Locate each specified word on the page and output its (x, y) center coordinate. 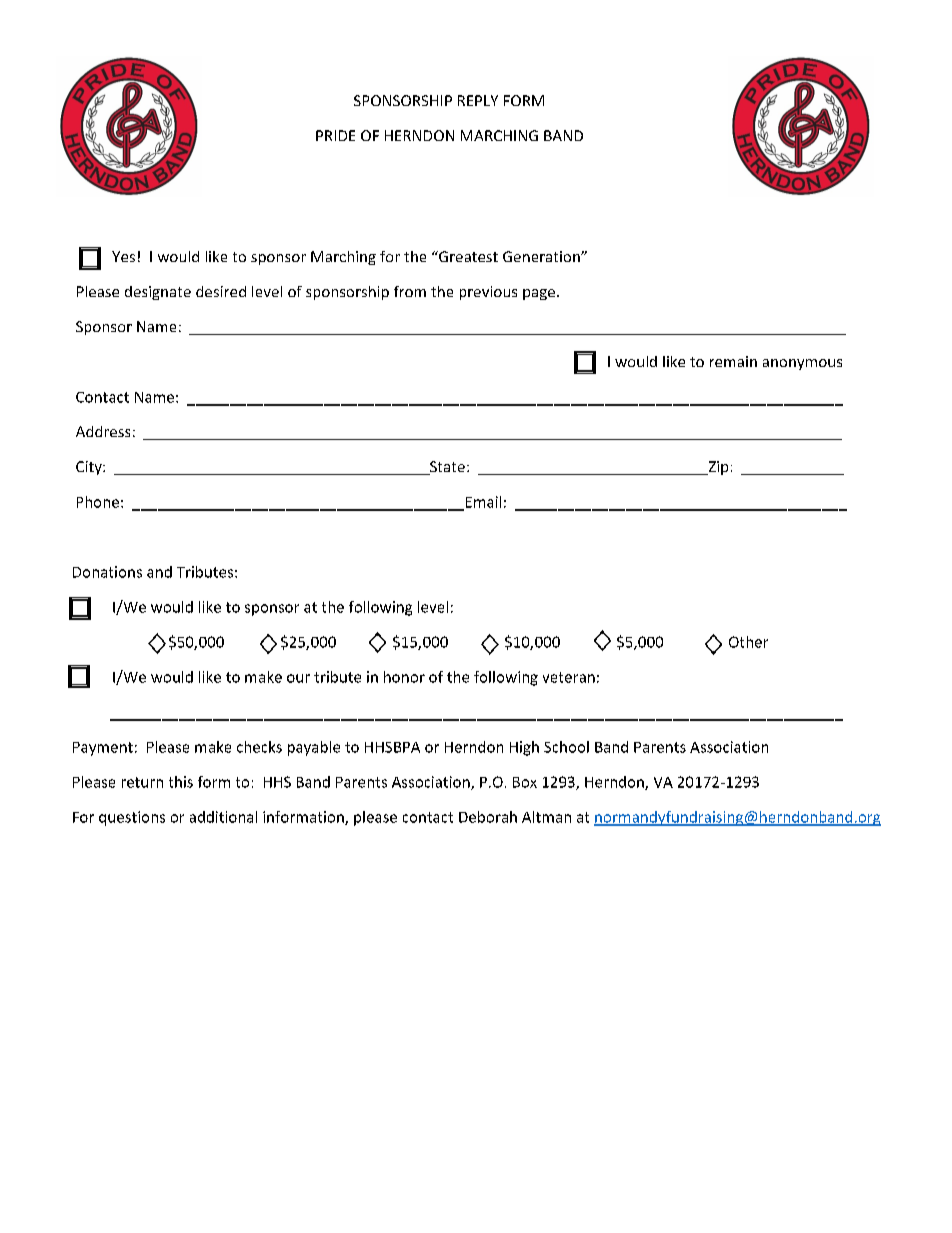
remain (733, 361)
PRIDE (335, 135)
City (90, 468)
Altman (546, 817)
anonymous (802, 364)
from (410, 291)
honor (404, 677)
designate (158, 293)
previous (488, 293)
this (181, 782)
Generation (542, 256)
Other (748, 642)
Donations (107, 572)
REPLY (478, 100)
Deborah (488, 817)
